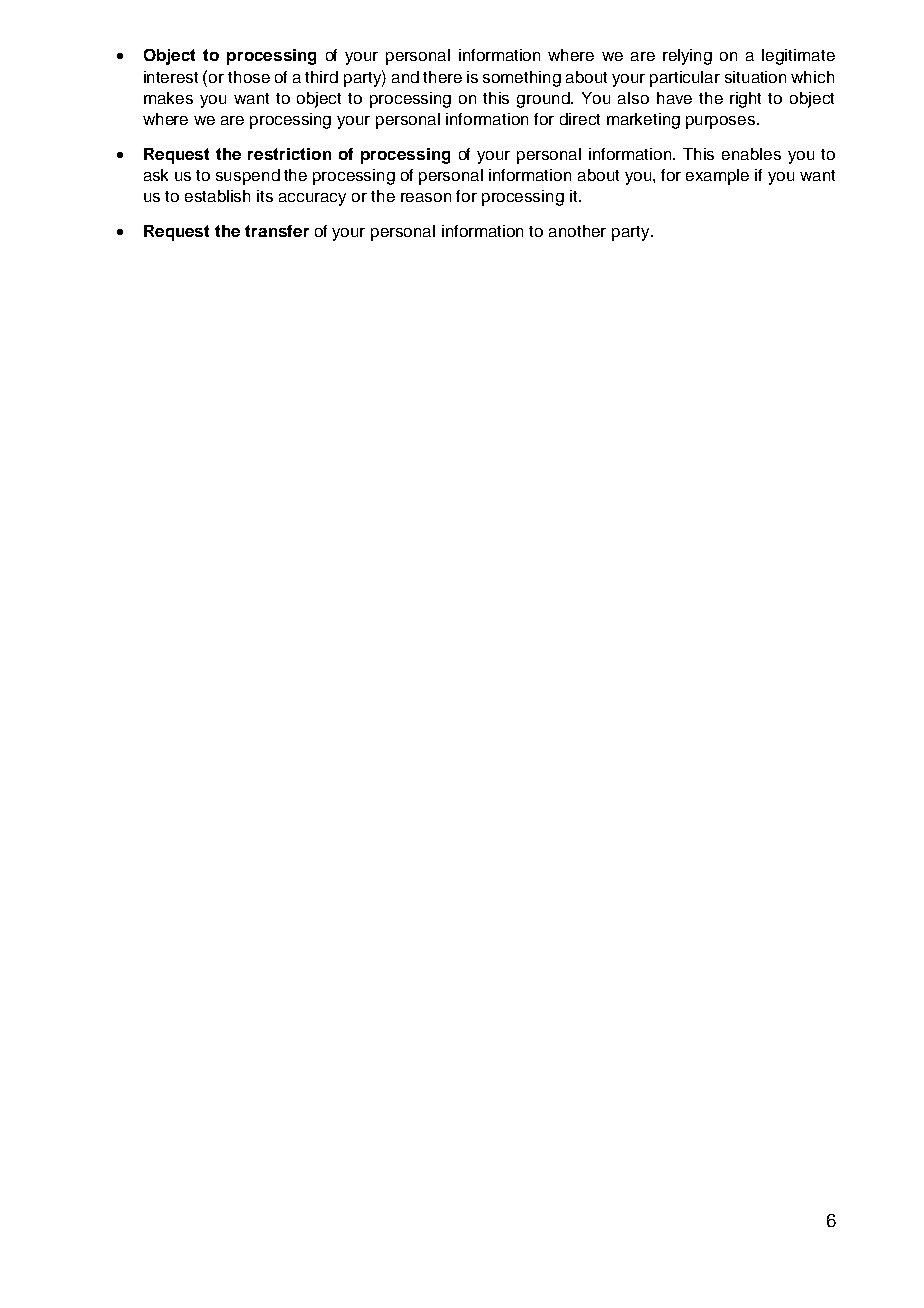 This screenshot has width=924, height=1308. Describe the element at coordinates (249, 77) in the screenshot. I see `those` at that location.
